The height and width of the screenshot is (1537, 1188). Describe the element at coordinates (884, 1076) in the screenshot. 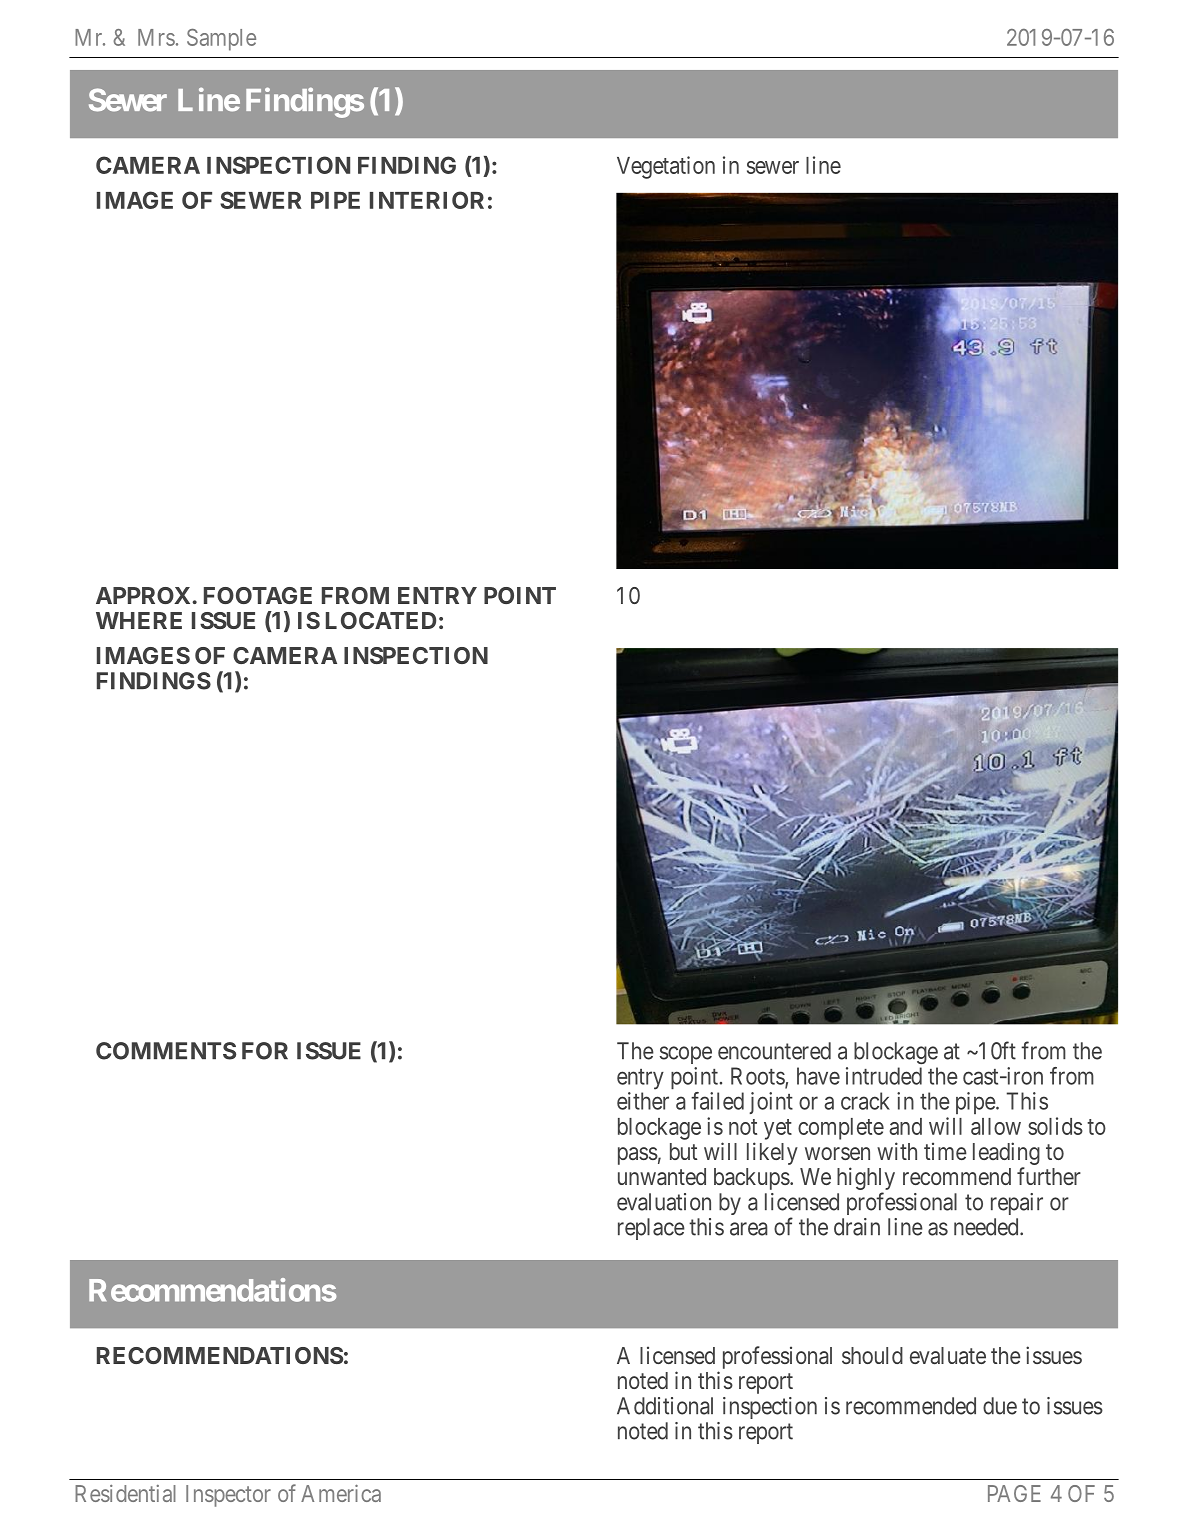

I see `intruded` at that location.
